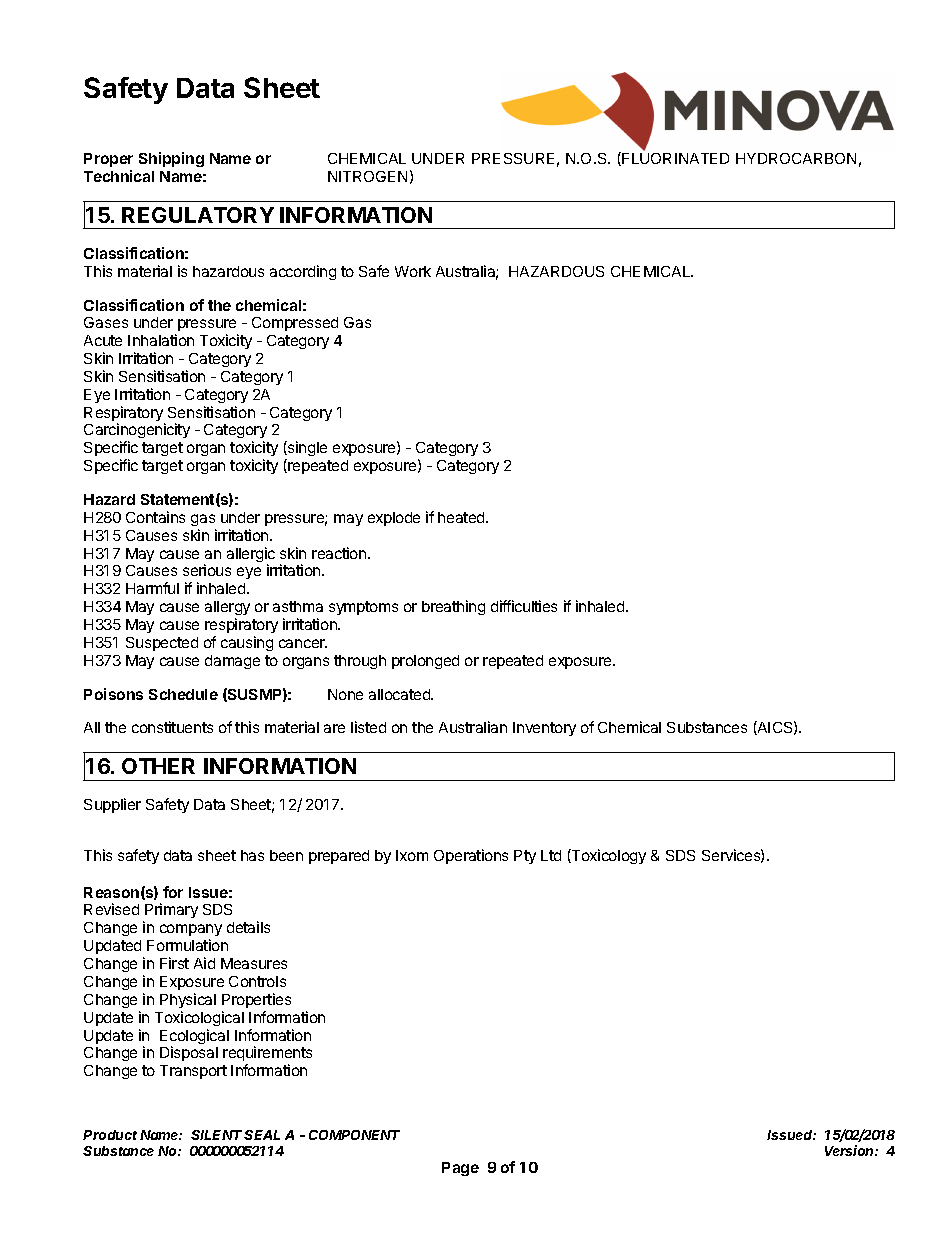  Describe the element at coordinates (460, 1169) in the page. I see `Page` at that location.
